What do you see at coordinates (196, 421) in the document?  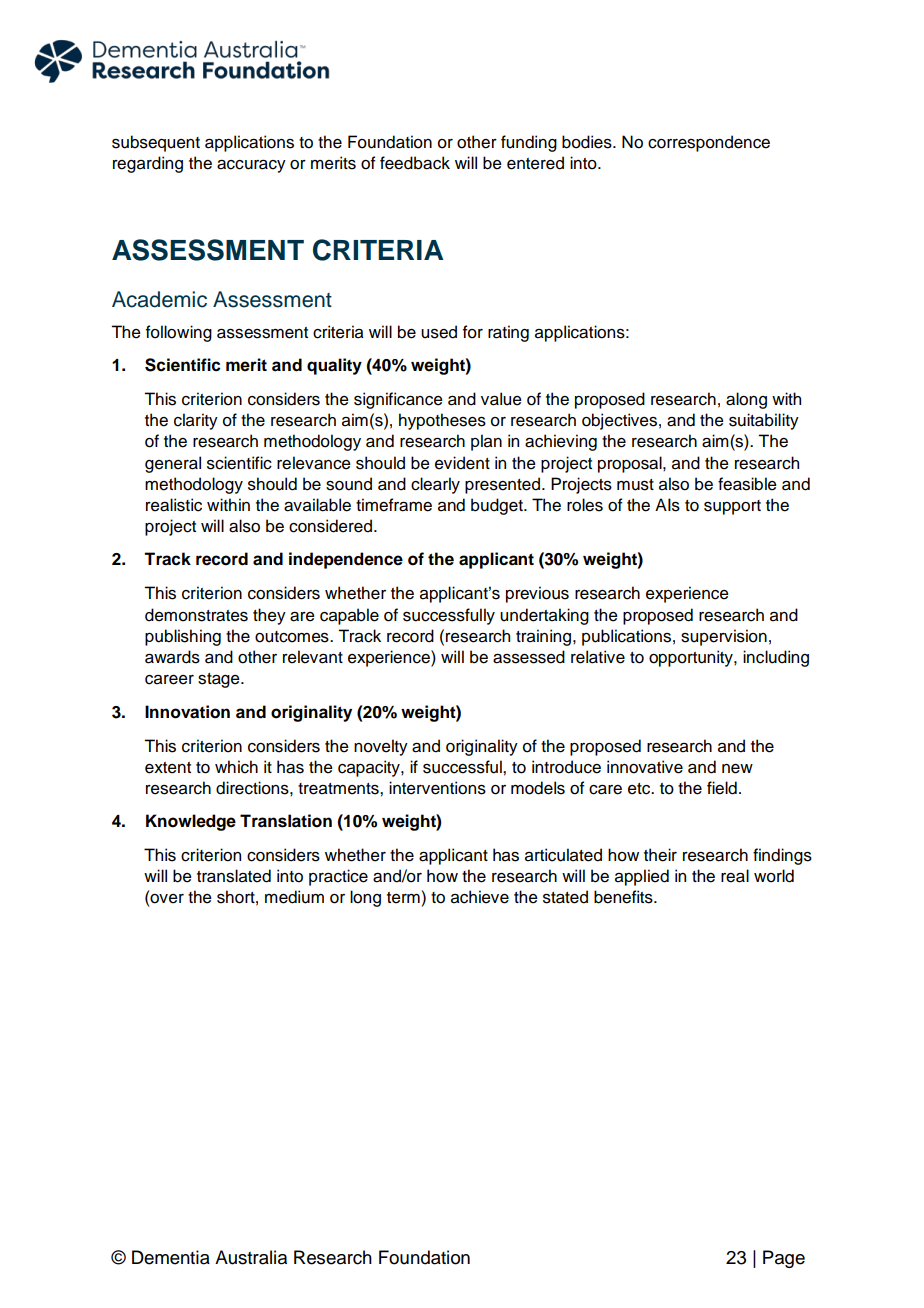 I see `clarity` at bounding box center [196, 421].
